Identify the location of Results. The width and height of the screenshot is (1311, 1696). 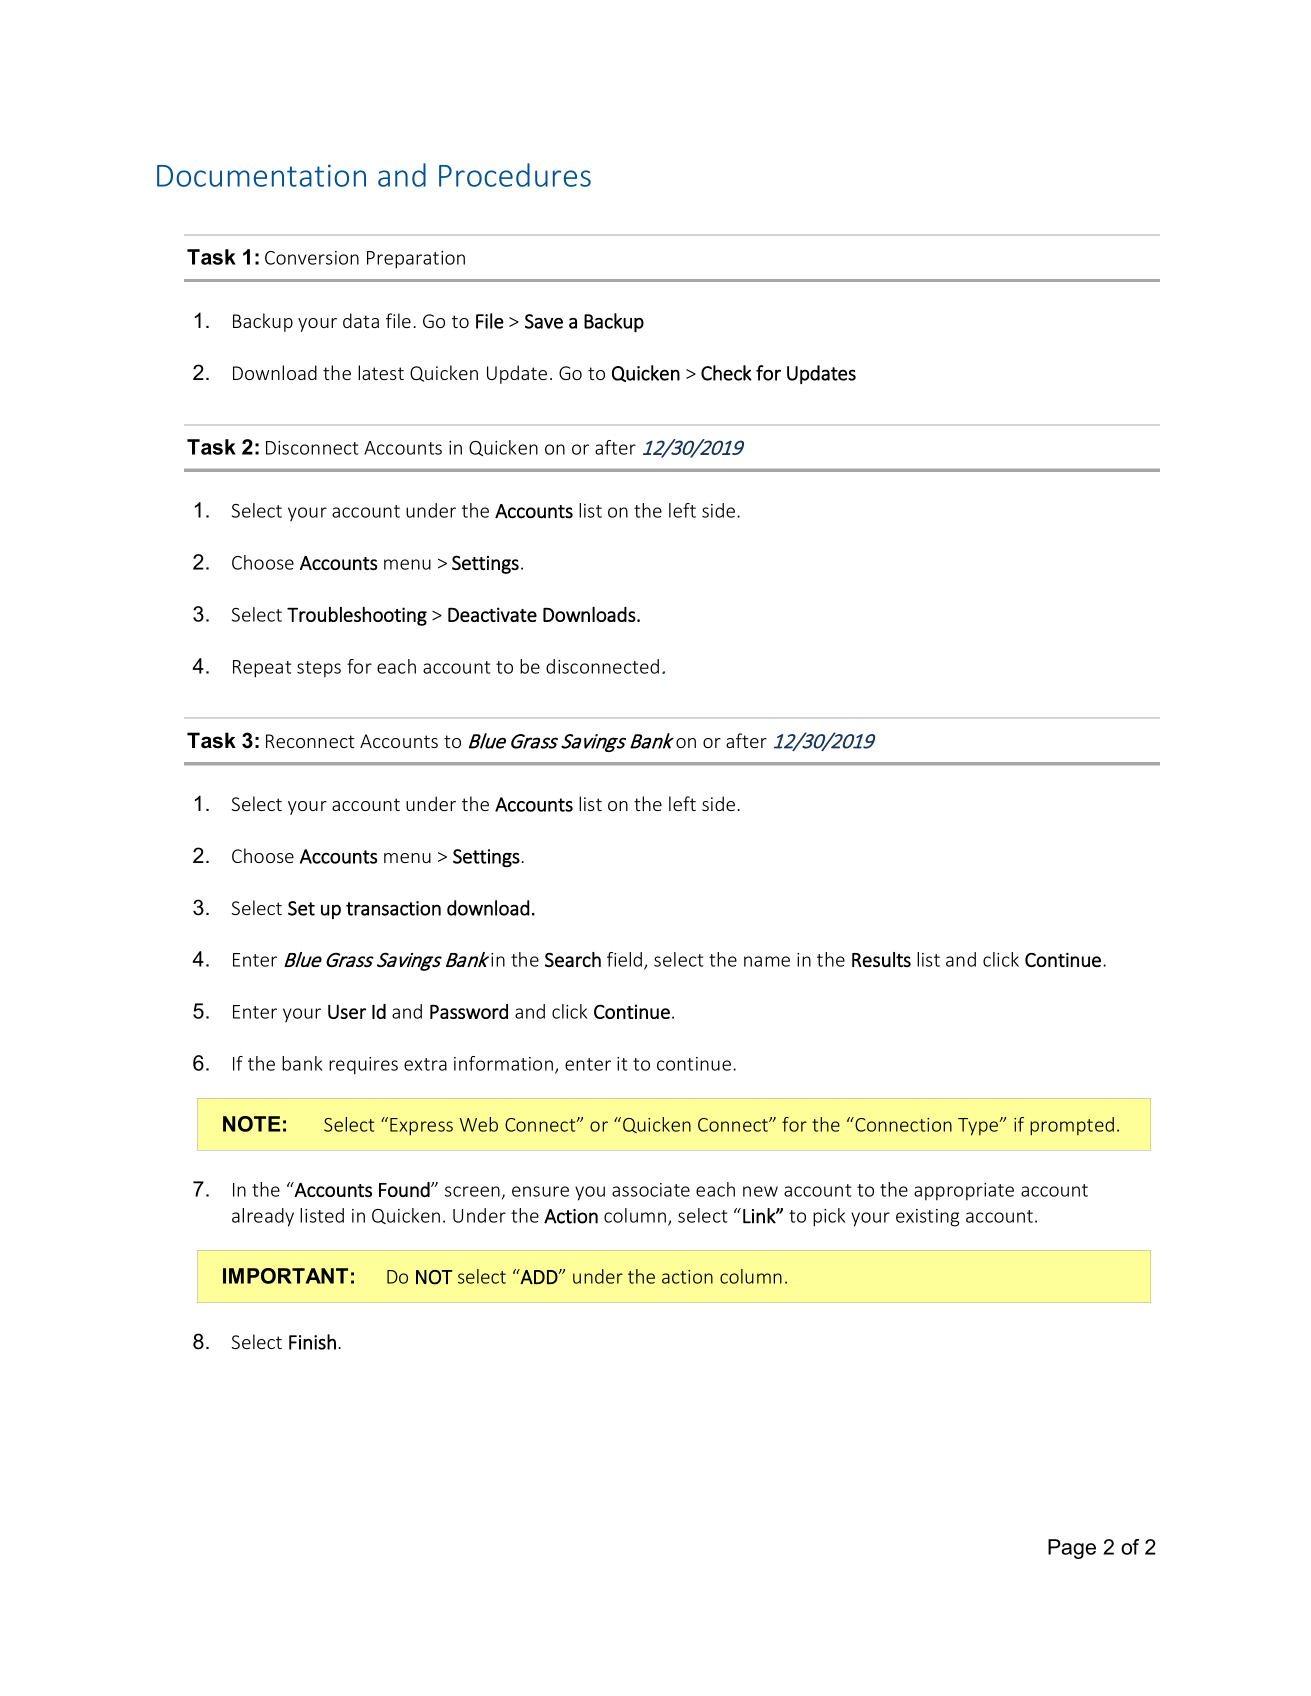
(881, 959).
